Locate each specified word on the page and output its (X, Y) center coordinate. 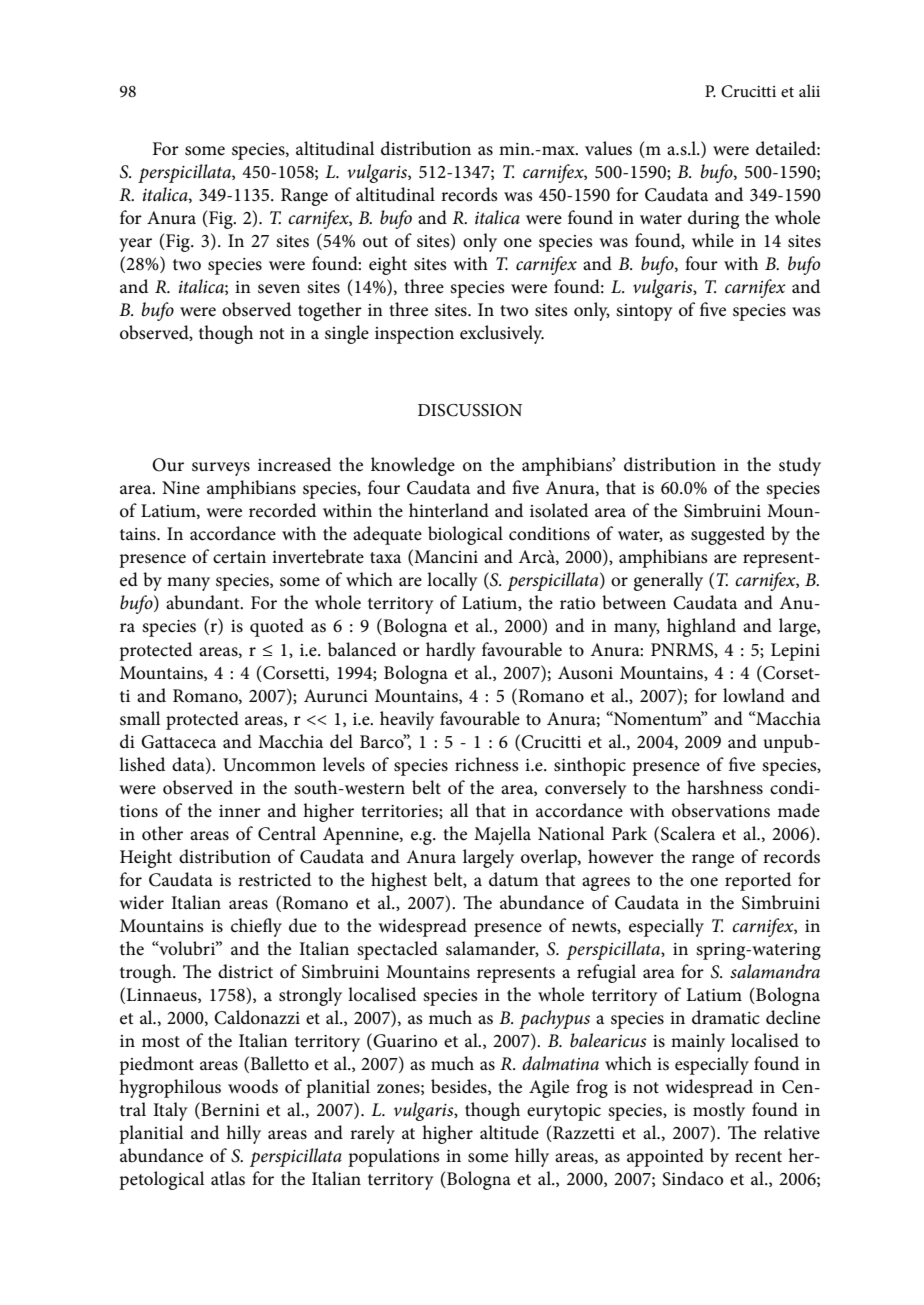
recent (758, 1157)
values (608, 148)
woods (253, 1086)
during (713, 219)
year (135, 245)
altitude (509, 1132)
